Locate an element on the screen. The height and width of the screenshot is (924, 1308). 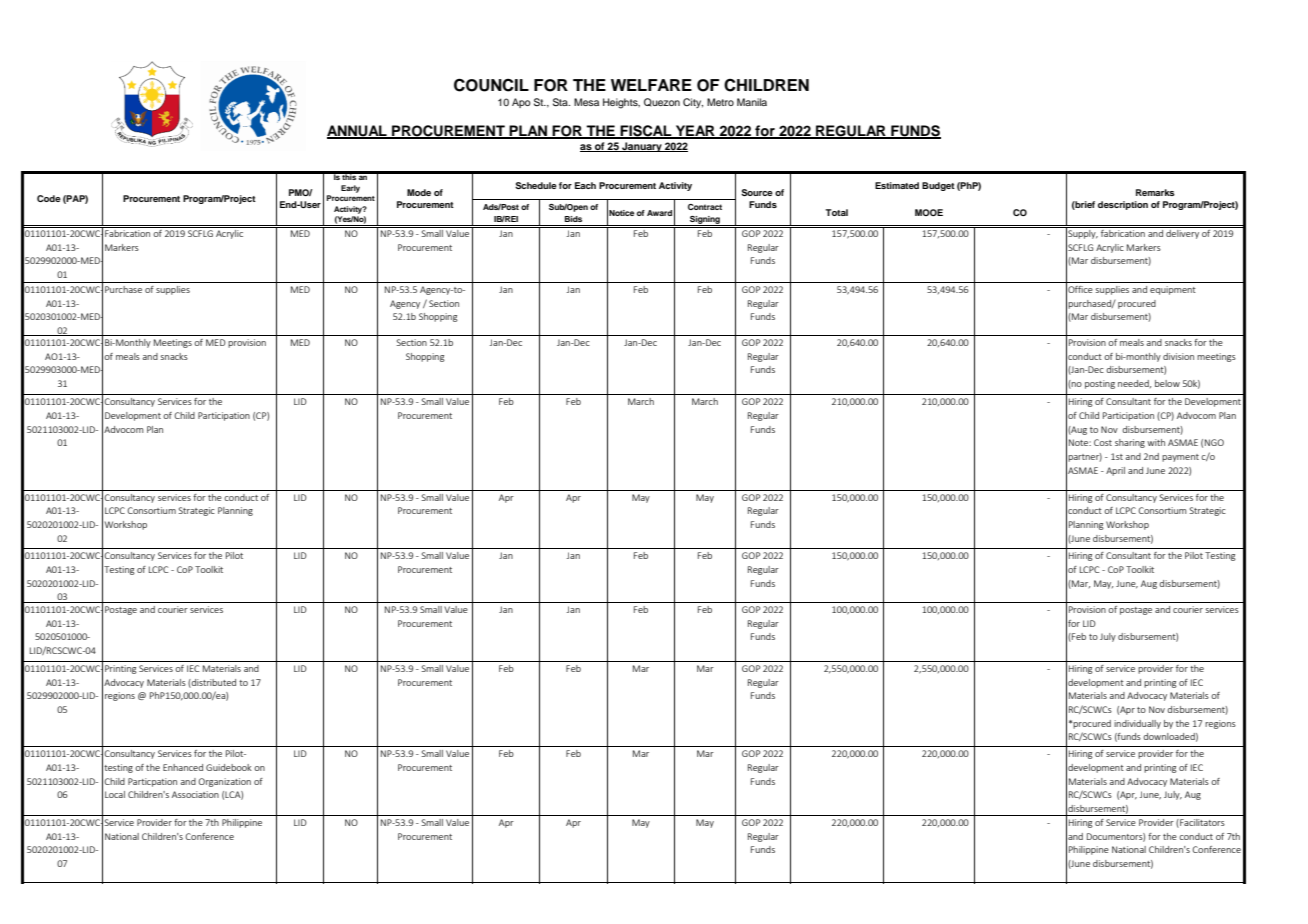
Heights is located at coordinates (621, 103).
